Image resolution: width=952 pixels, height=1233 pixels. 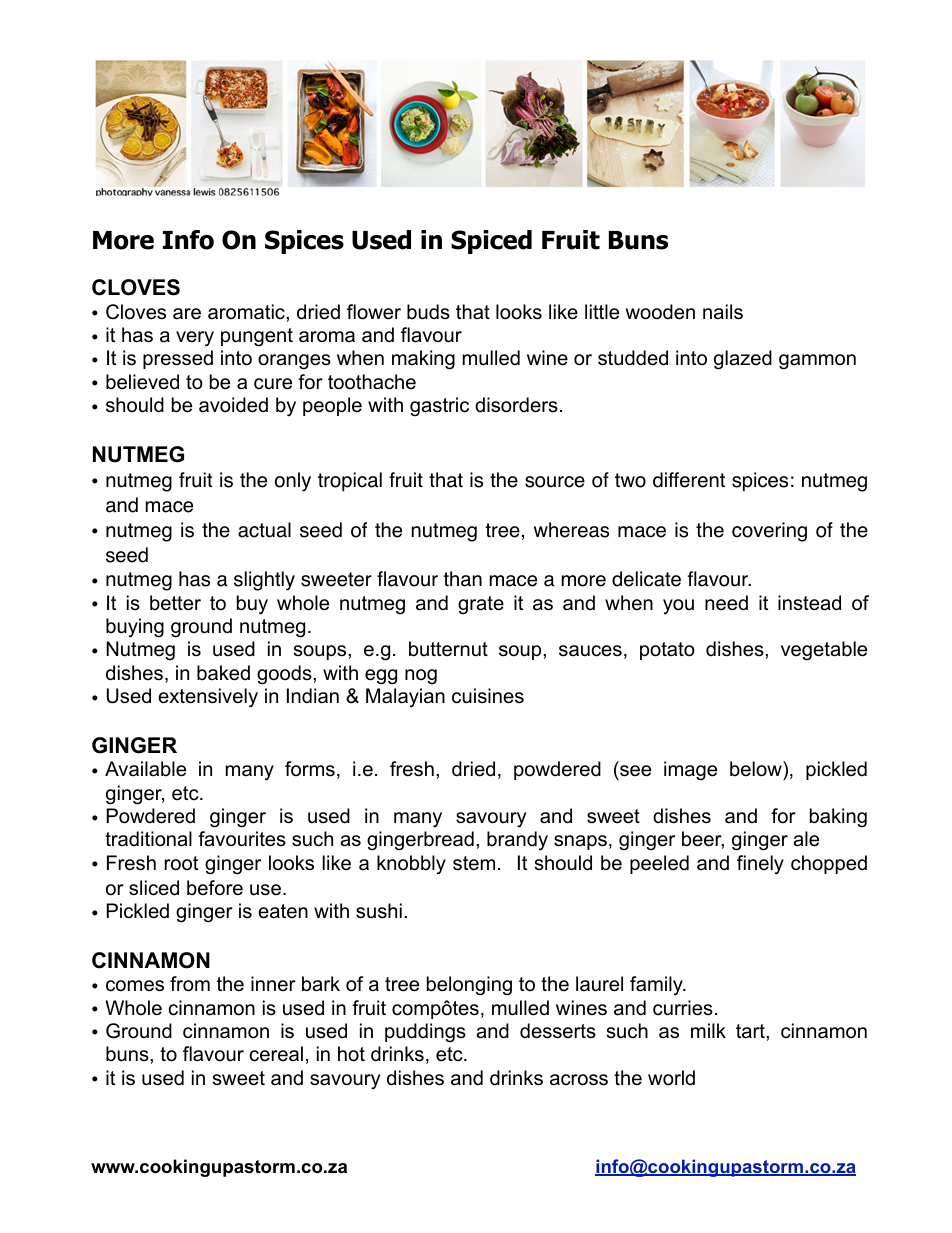 I want to click on baked, so click(x=223, y=673).
